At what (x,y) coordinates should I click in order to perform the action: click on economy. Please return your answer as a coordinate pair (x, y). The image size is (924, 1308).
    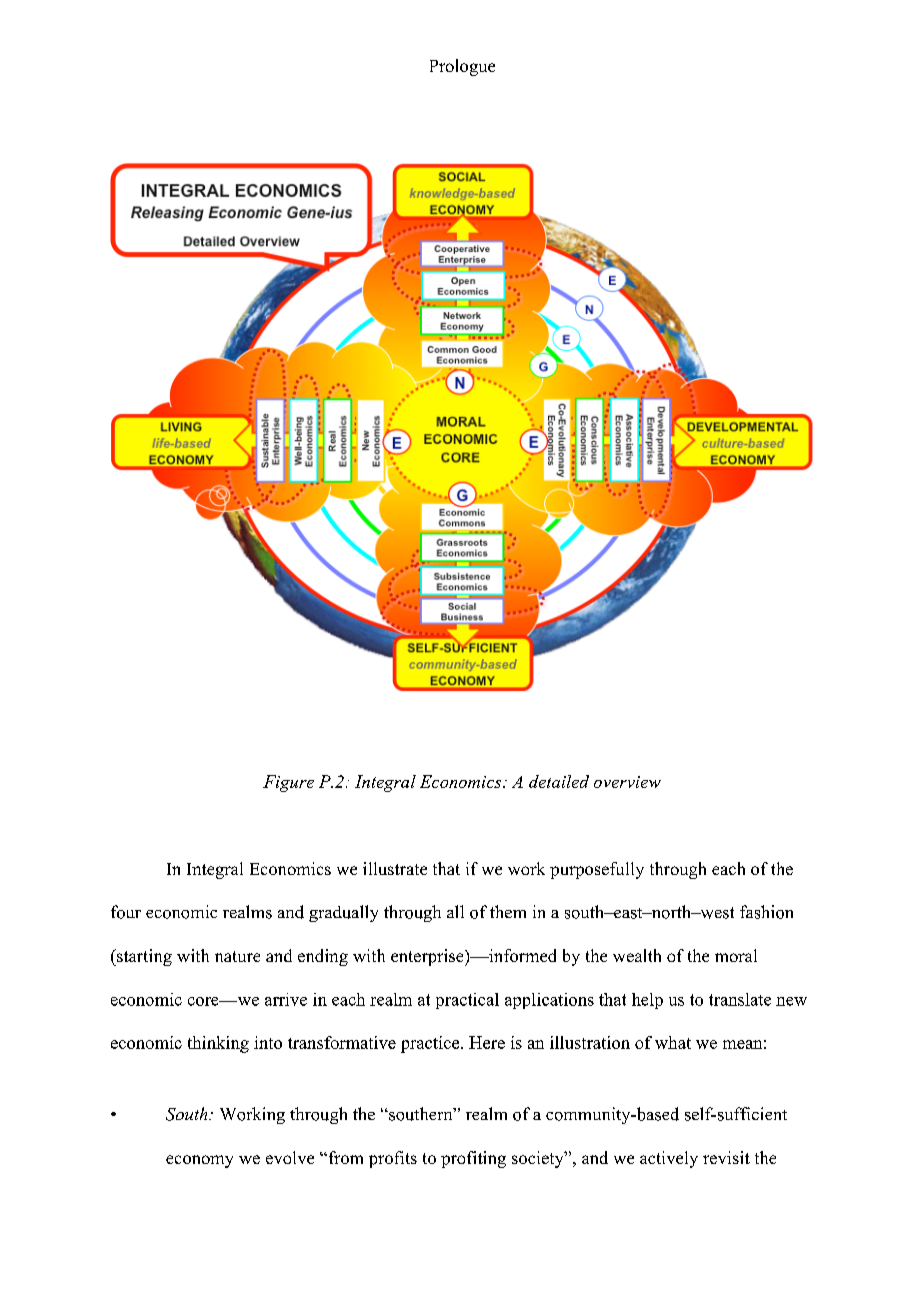
    Looking at the image, I should click on (199, 1161).
